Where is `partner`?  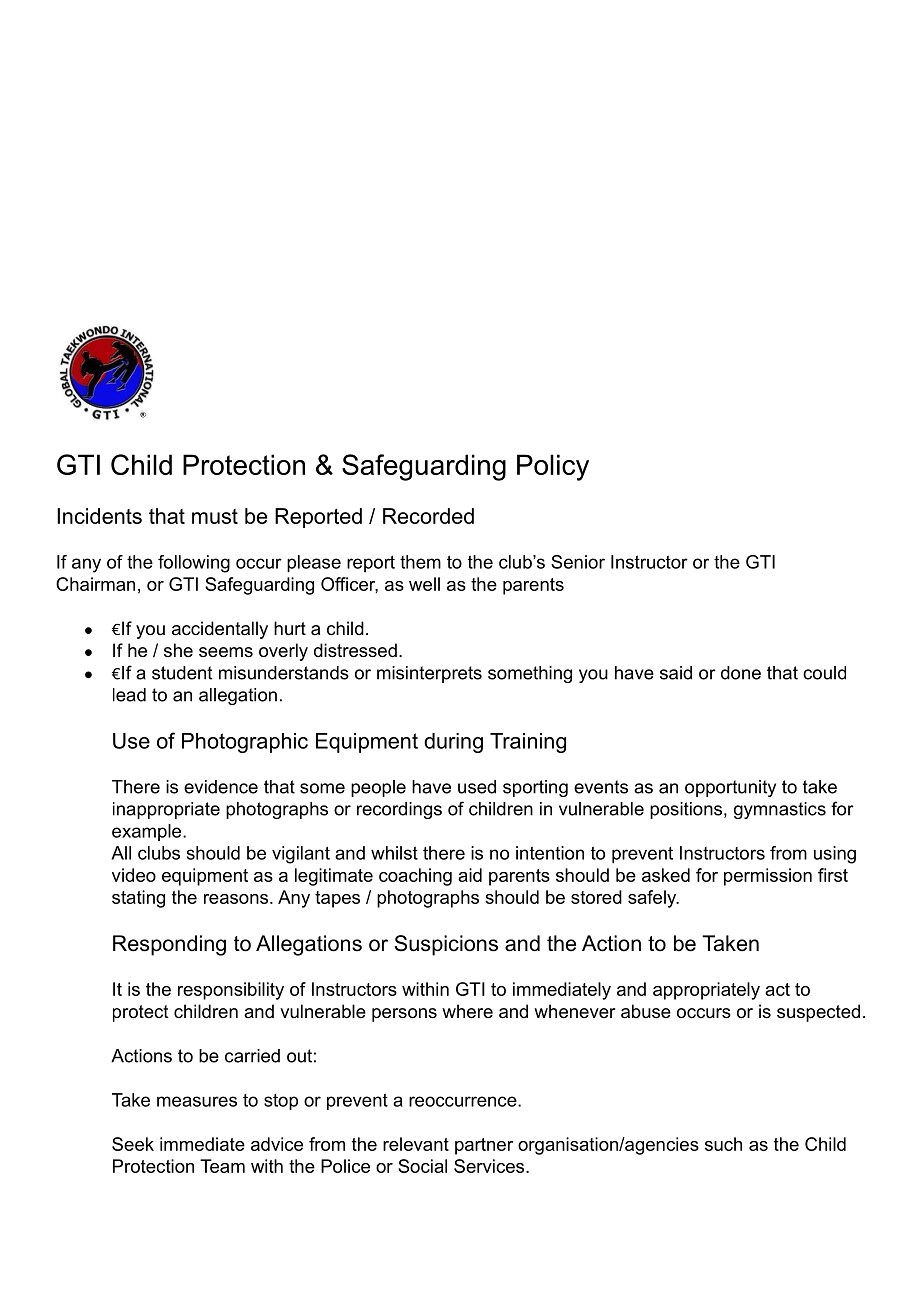
partner is located at coordinates (484, 1146).
